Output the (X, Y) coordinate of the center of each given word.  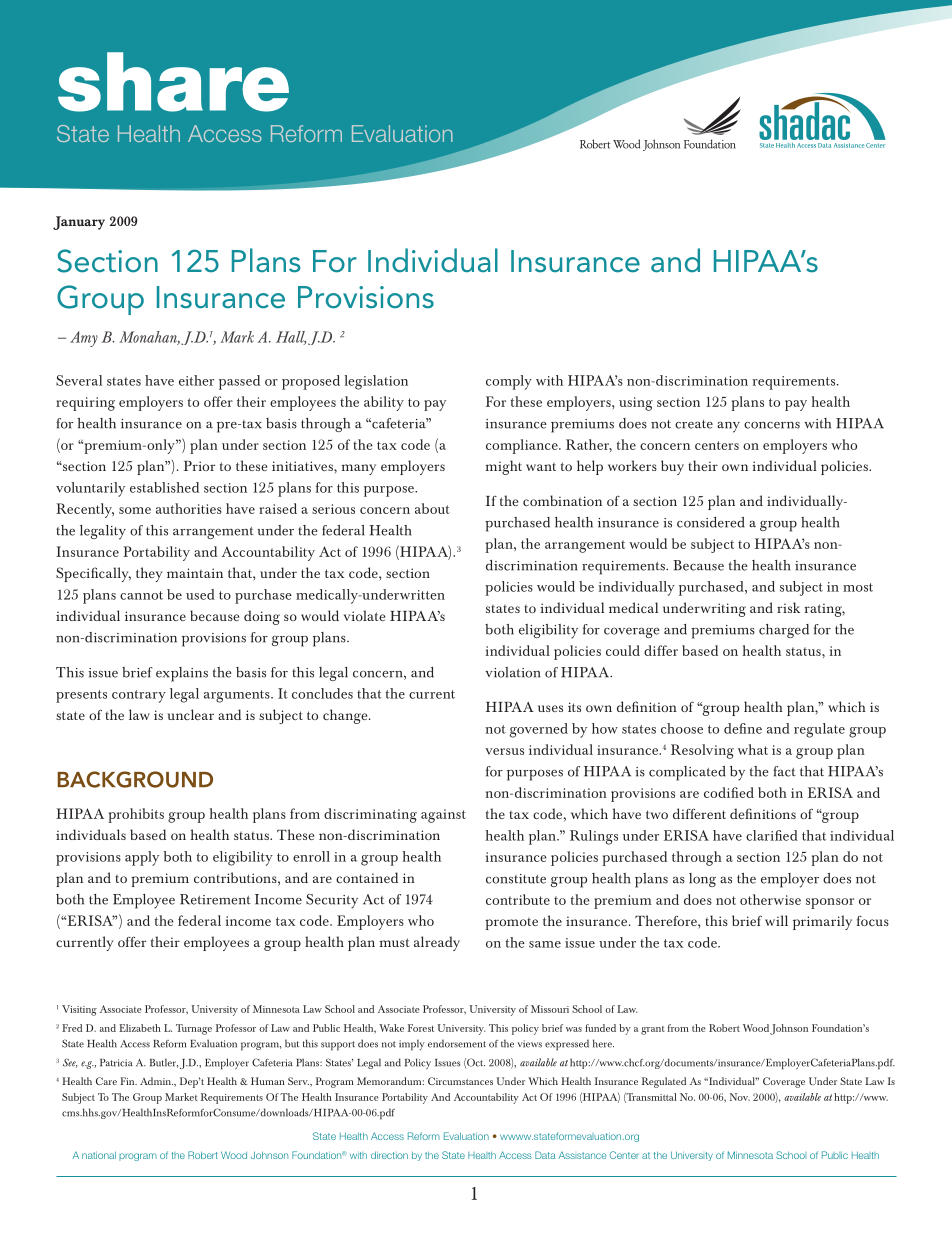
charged (784, 631)
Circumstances (460, 1081)
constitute (516, 879)
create (694, 424)
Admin (156, 1081)
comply (509, 382)
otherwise (770, 899)
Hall (291, 338)
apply (142, 858)
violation (512, 672)
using (636, 404)
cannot (141, 595)
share (173, 82)
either (196, 380)
